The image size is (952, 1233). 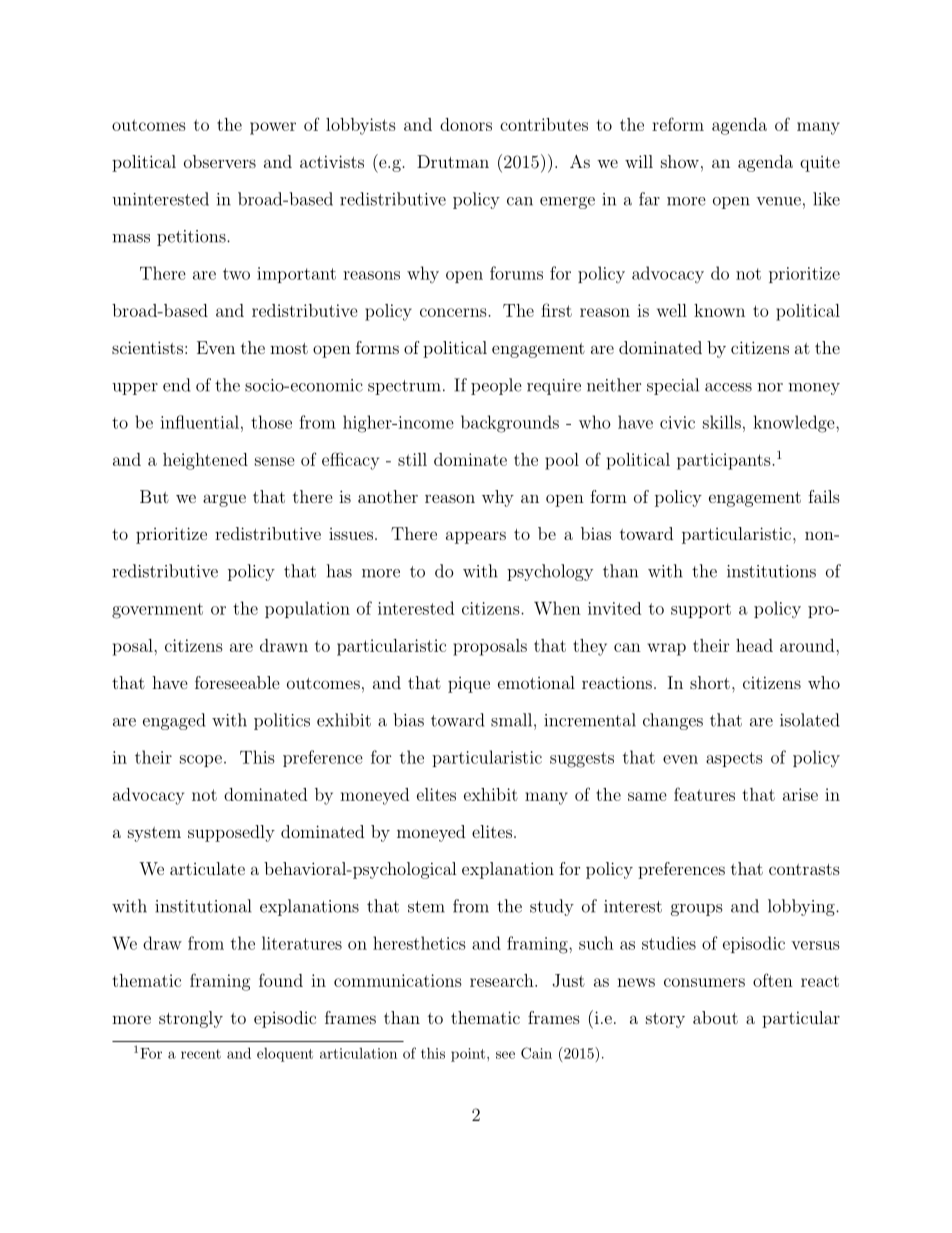 I want to click on concerns, so click(x=454, y=312).
